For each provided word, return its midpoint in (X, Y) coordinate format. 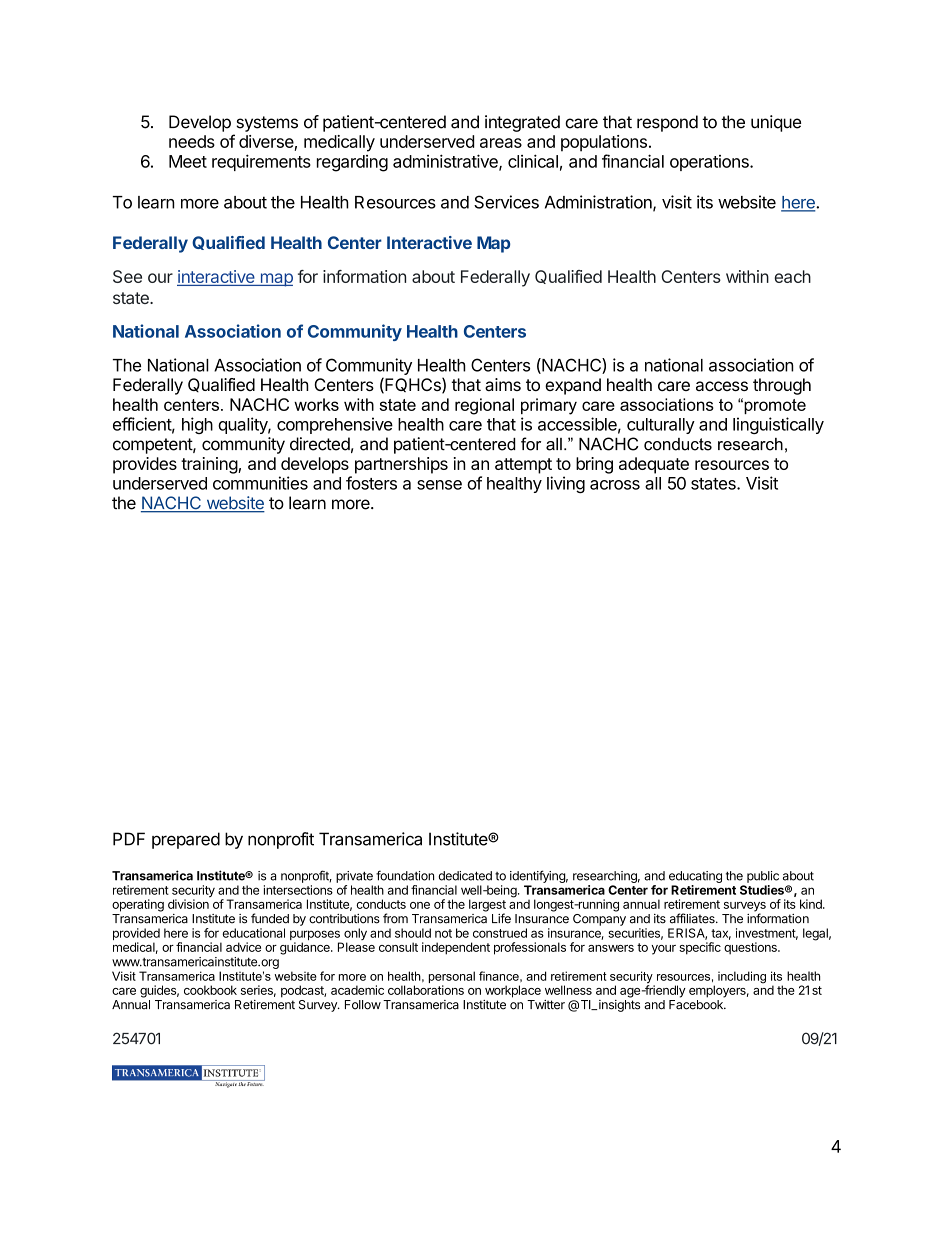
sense (439, 485)
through (782, 386)
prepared (186, 840)
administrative (446, 162)
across (615, 485)
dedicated (465, 876)
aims (503, 384)
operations (710, 163)
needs (192, 141)
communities (260, 483)
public (763, 877)
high (197, 425)
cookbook (210, 990)
